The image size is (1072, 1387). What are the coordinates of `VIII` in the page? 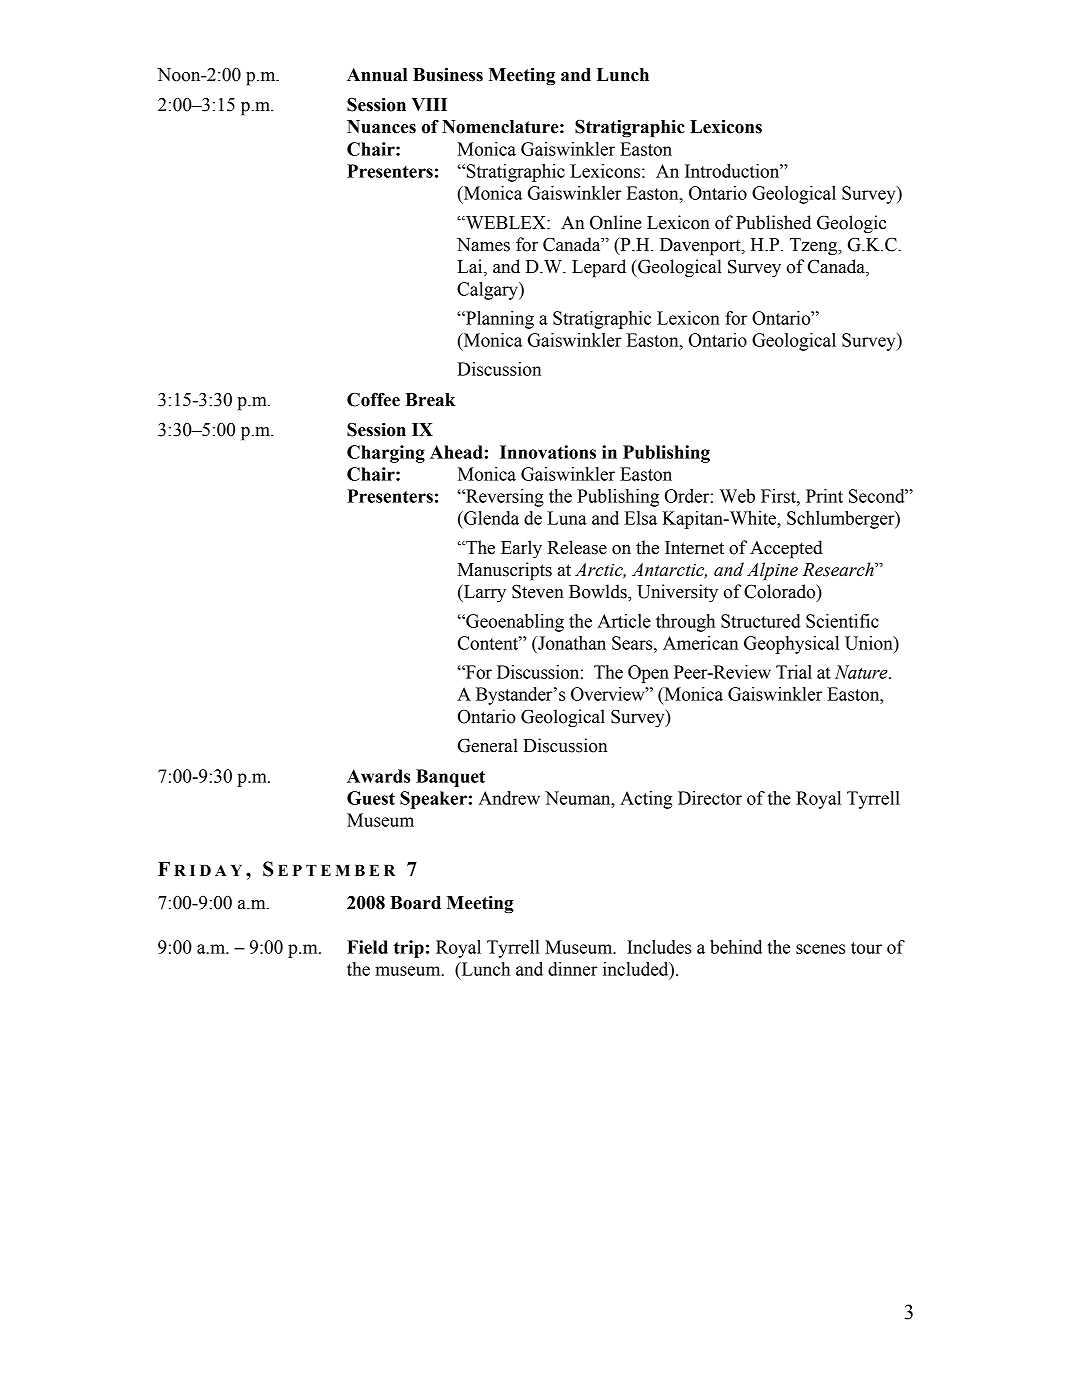 It's located at (429, 104).
